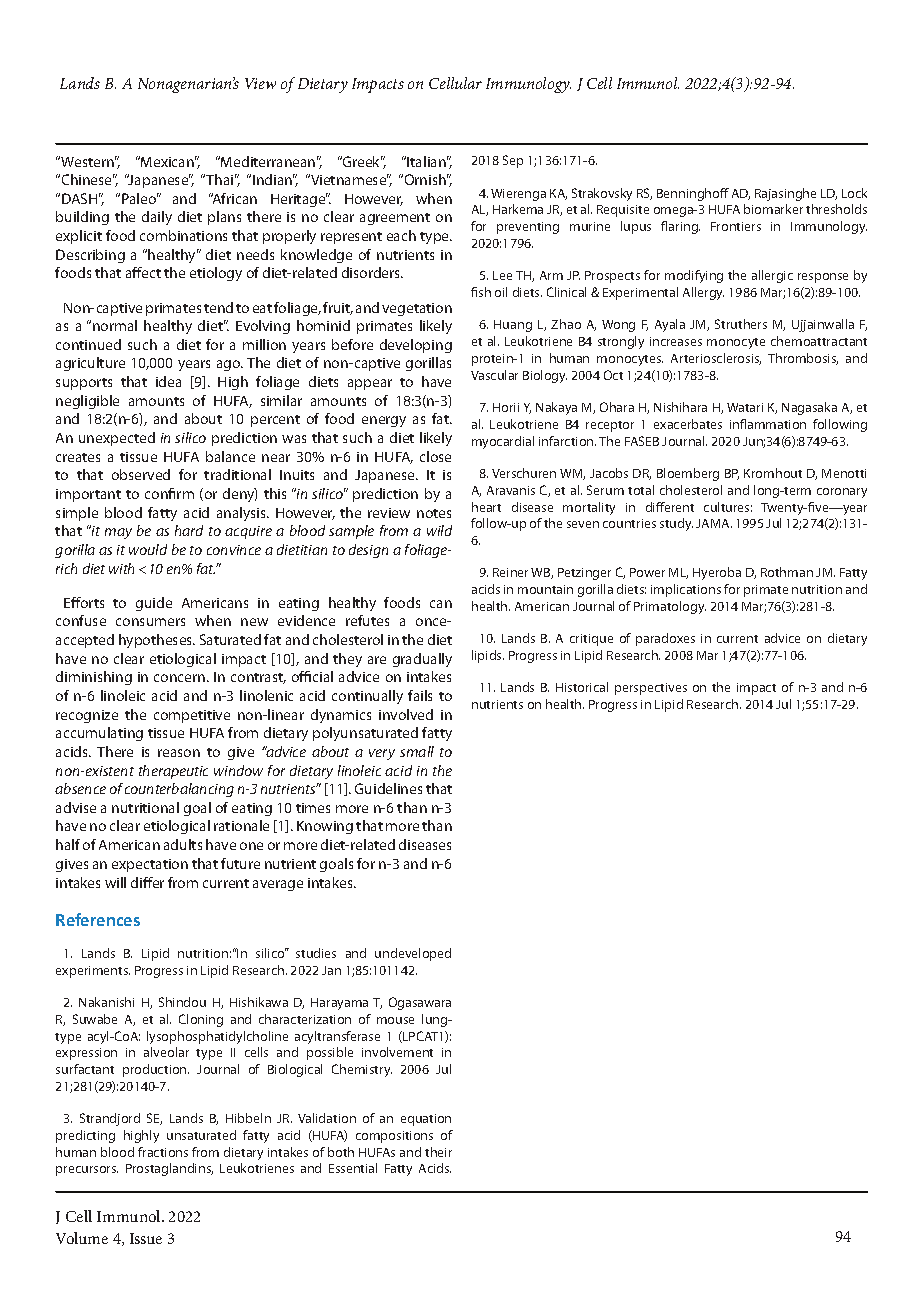  Describe the element at coordinates (773, 209) in the document. I see `biomarker` at that location.
